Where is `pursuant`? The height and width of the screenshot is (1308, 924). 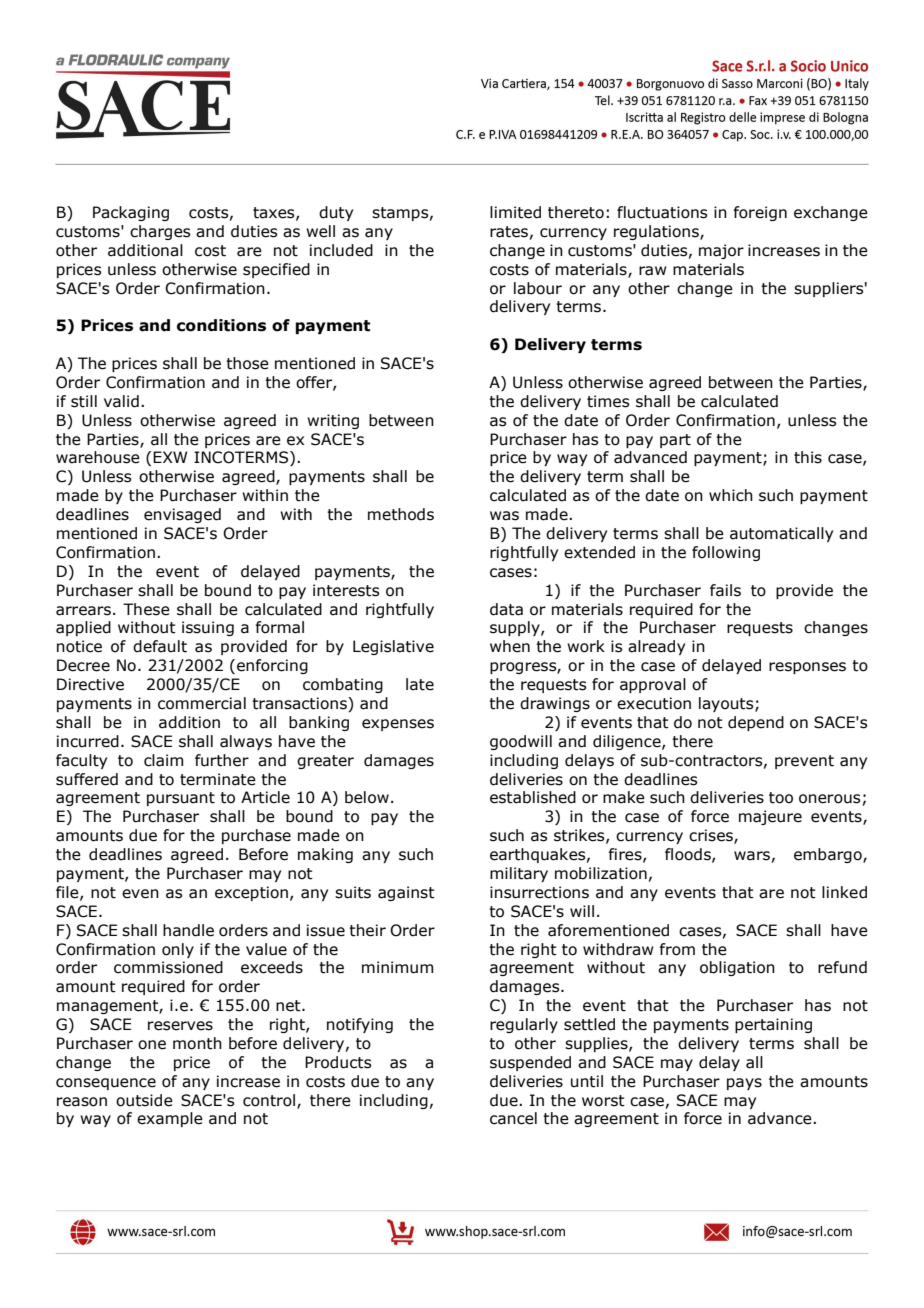
pursuant is located at coordinates (181, 799).
